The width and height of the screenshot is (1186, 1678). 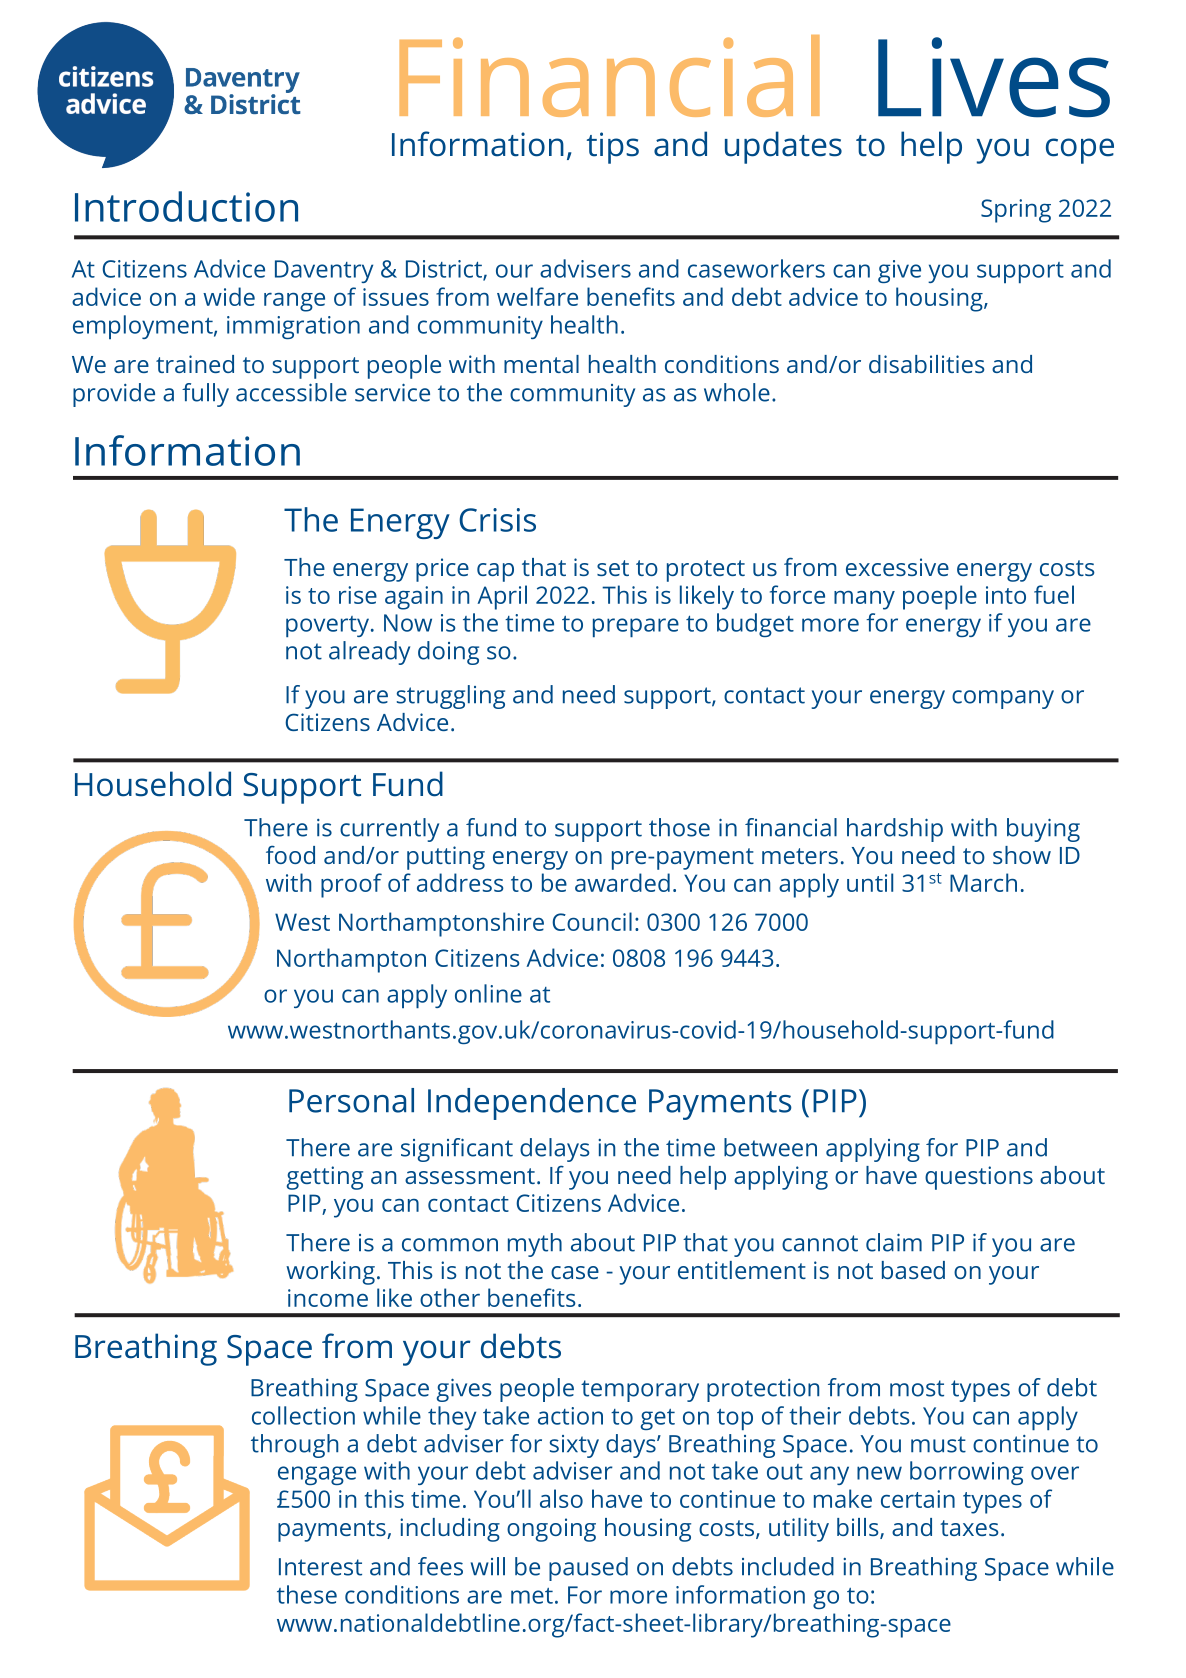 I want to click on Introduction, so click(x=186, y=206).
